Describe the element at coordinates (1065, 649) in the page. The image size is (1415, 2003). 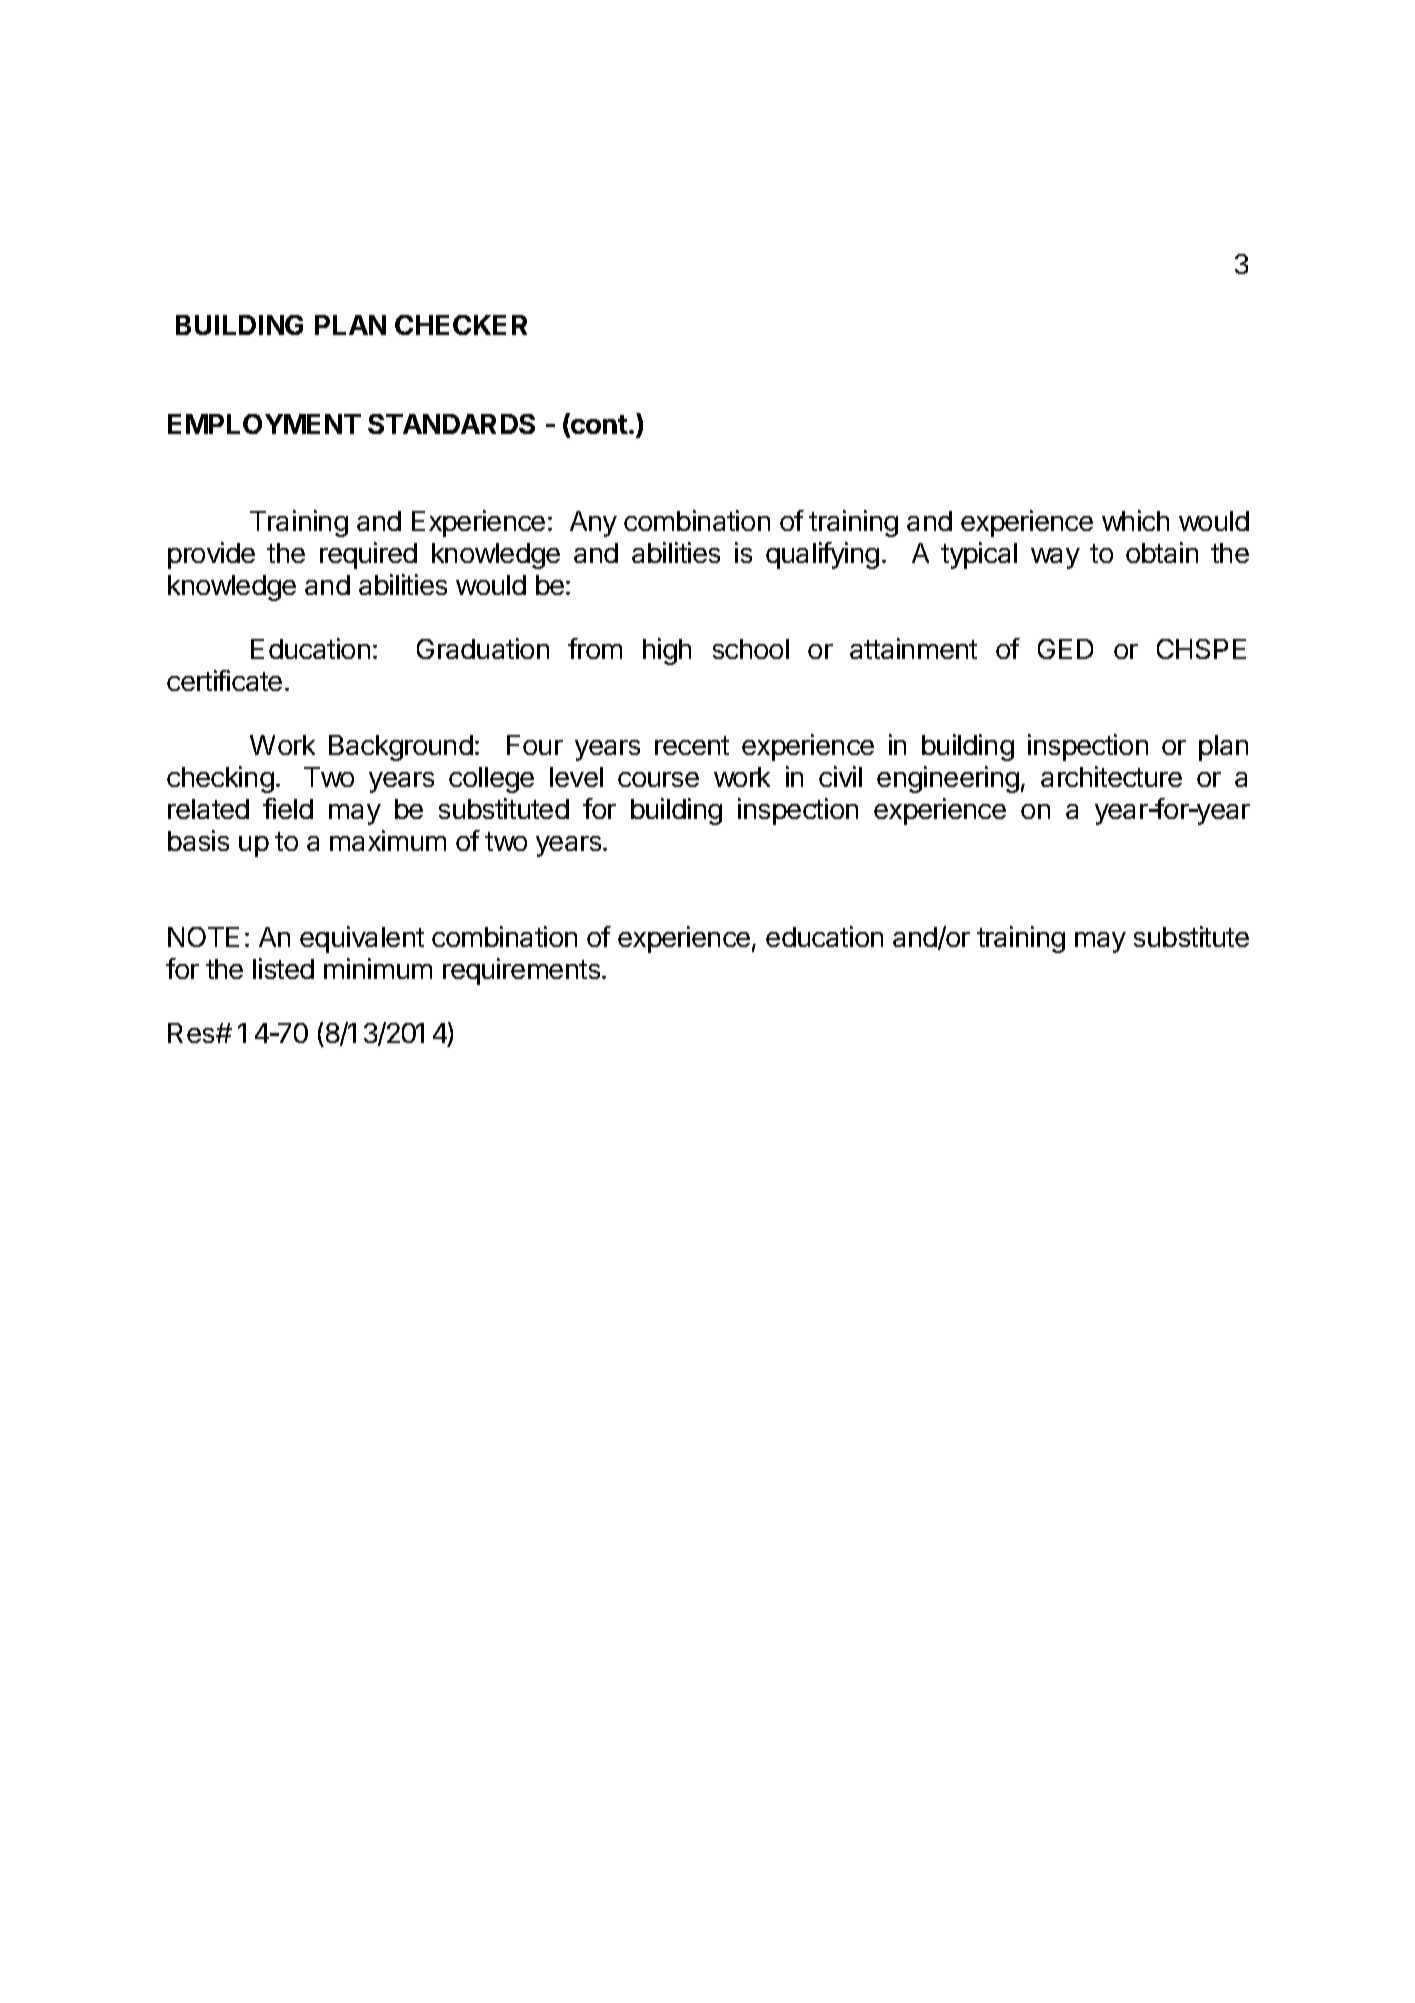
I see `GED` at that location.
